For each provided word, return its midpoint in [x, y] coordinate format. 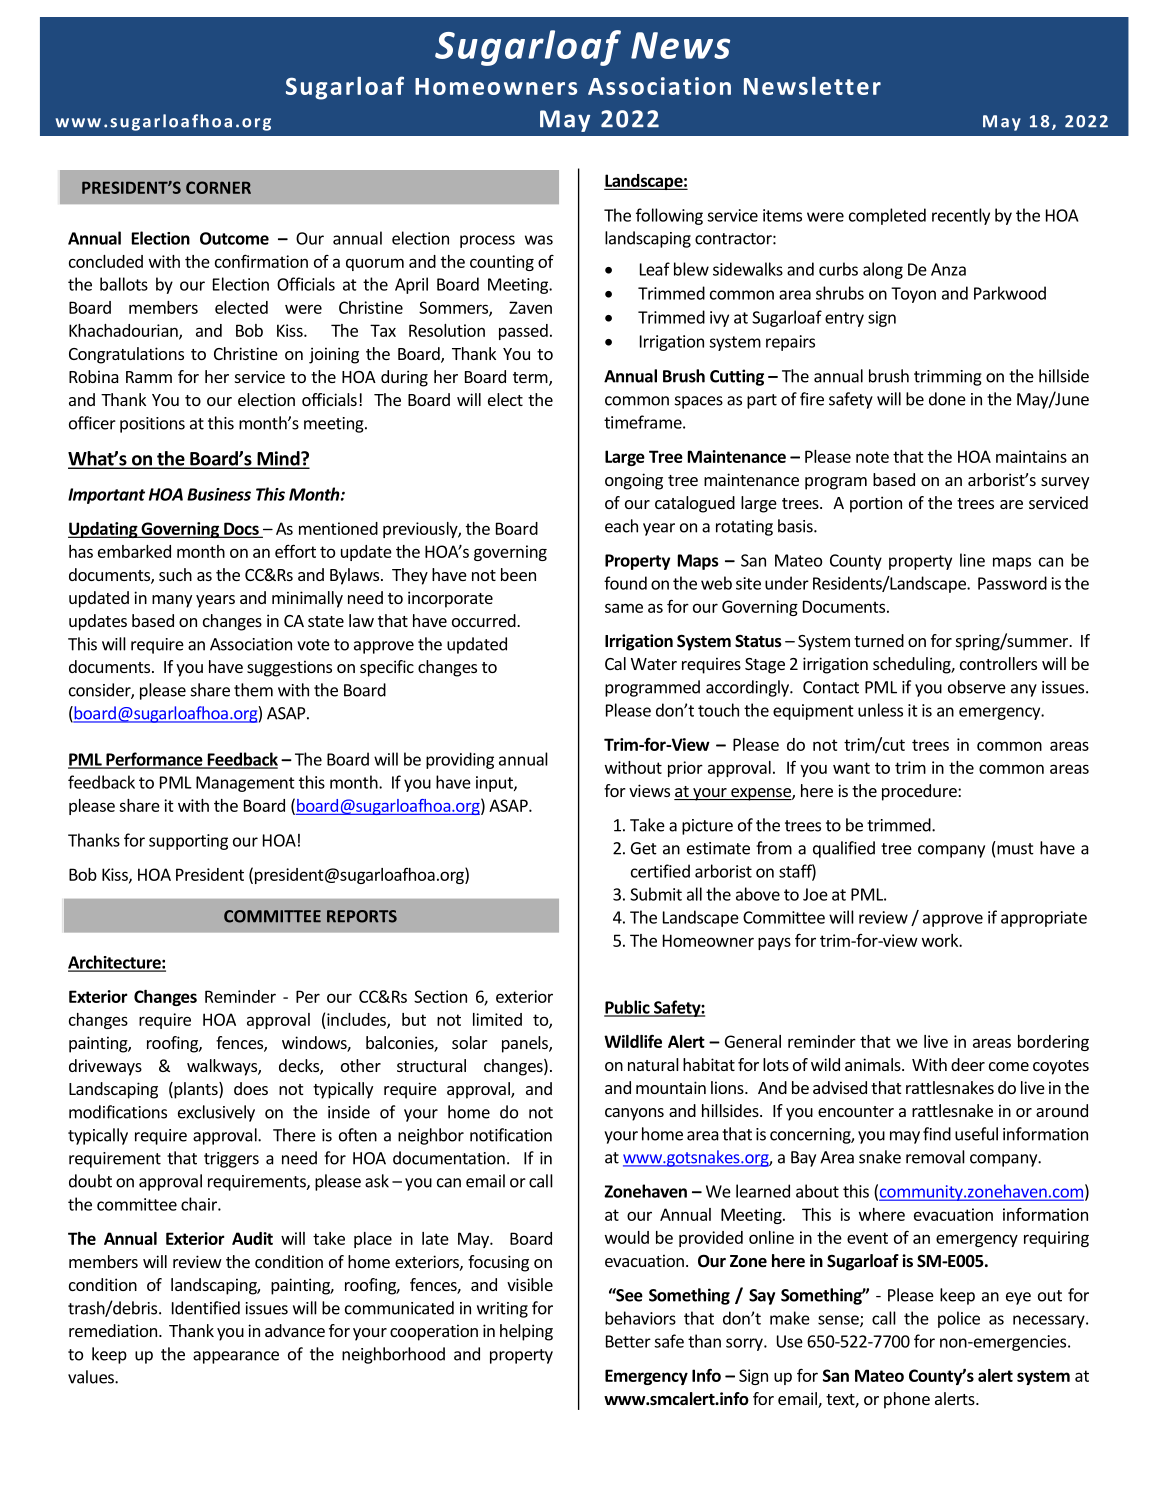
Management [245, 784]
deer [968, 1064]
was [539, 240]
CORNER [218, 187]
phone [907, 1400]
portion [876, 504]
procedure [920, 792]
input [495, 784]
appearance [236, 1357]
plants [196, 1090]
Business [219, 494]
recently [961, 216]
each [621, 526]
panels [526, 1044]
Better [628, 1341]
